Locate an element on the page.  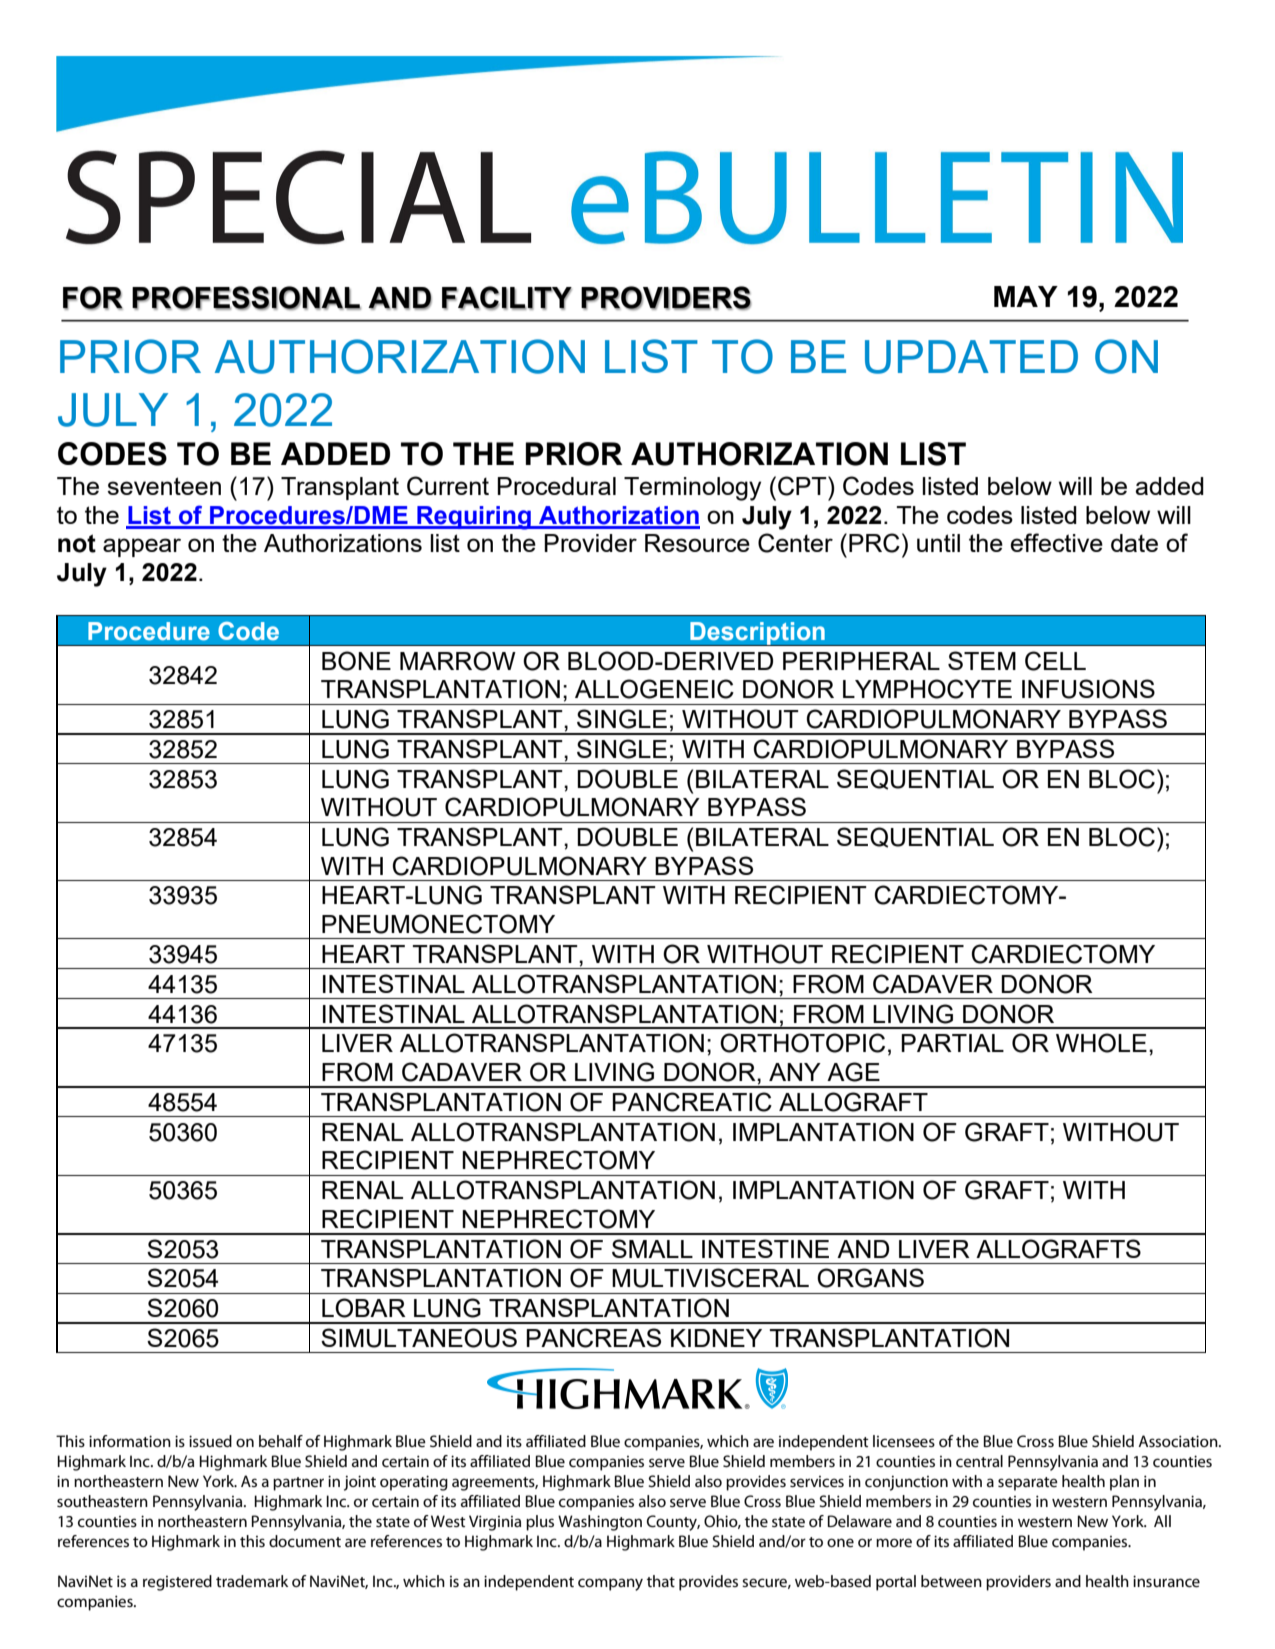
SIMULTANEOUS is located at coordinates (419, 1338).
